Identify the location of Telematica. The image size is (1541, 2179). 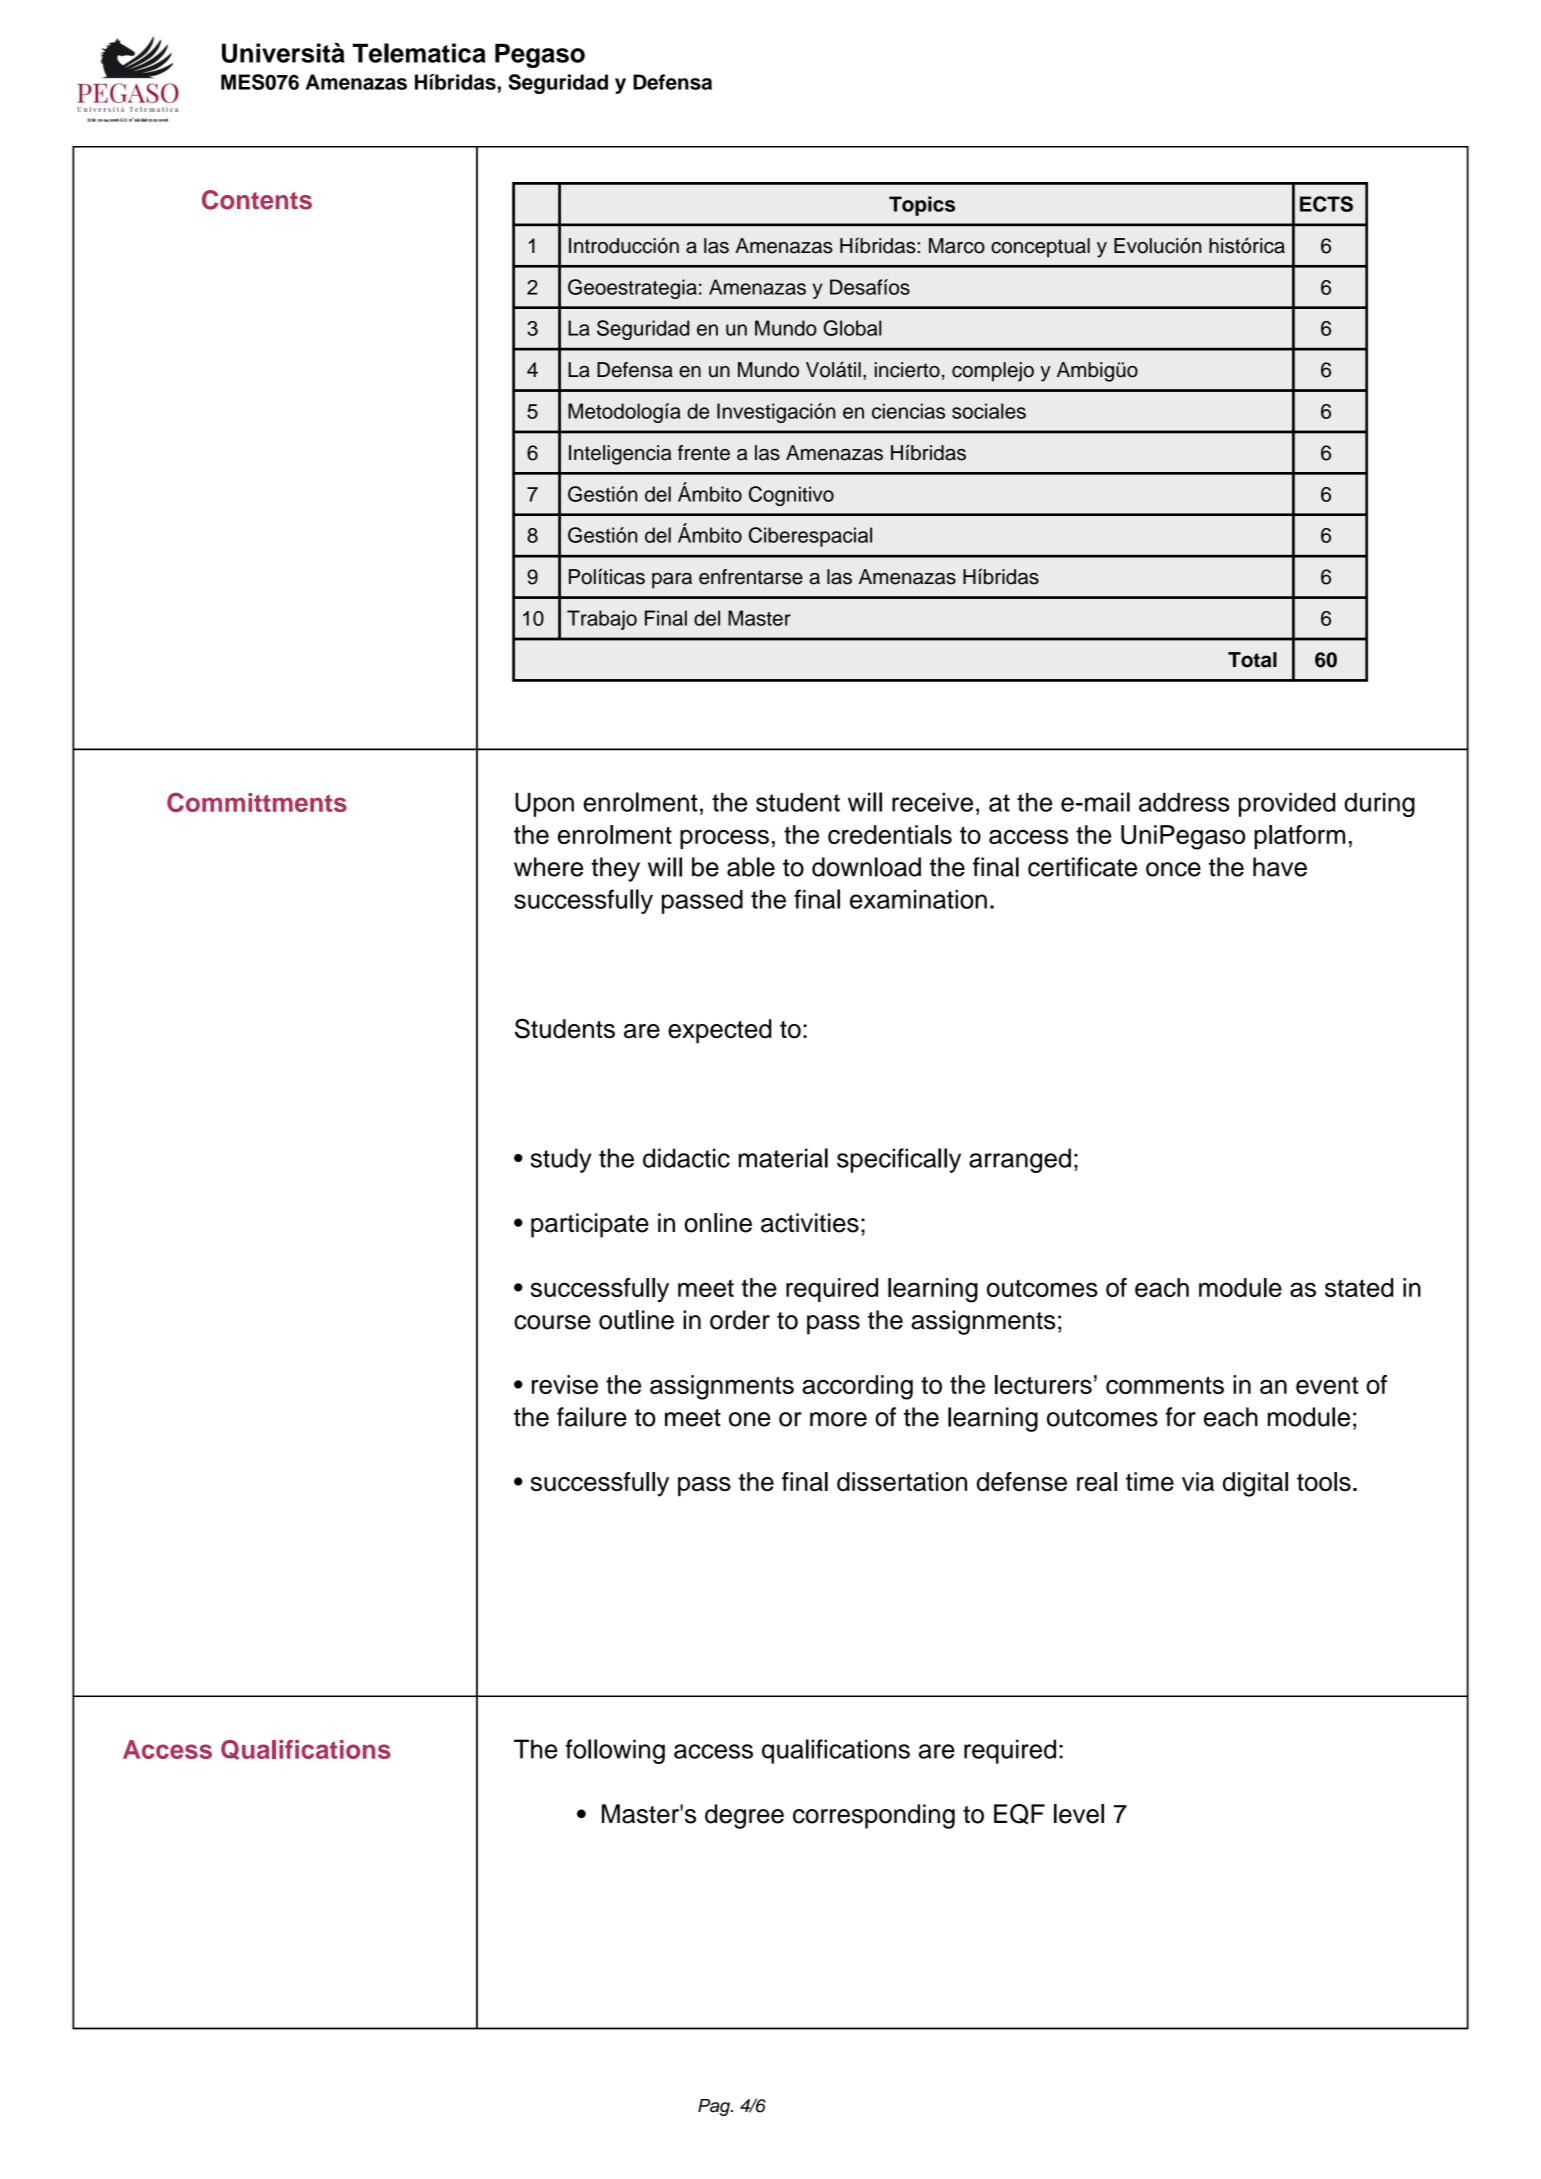
(419, 53).
